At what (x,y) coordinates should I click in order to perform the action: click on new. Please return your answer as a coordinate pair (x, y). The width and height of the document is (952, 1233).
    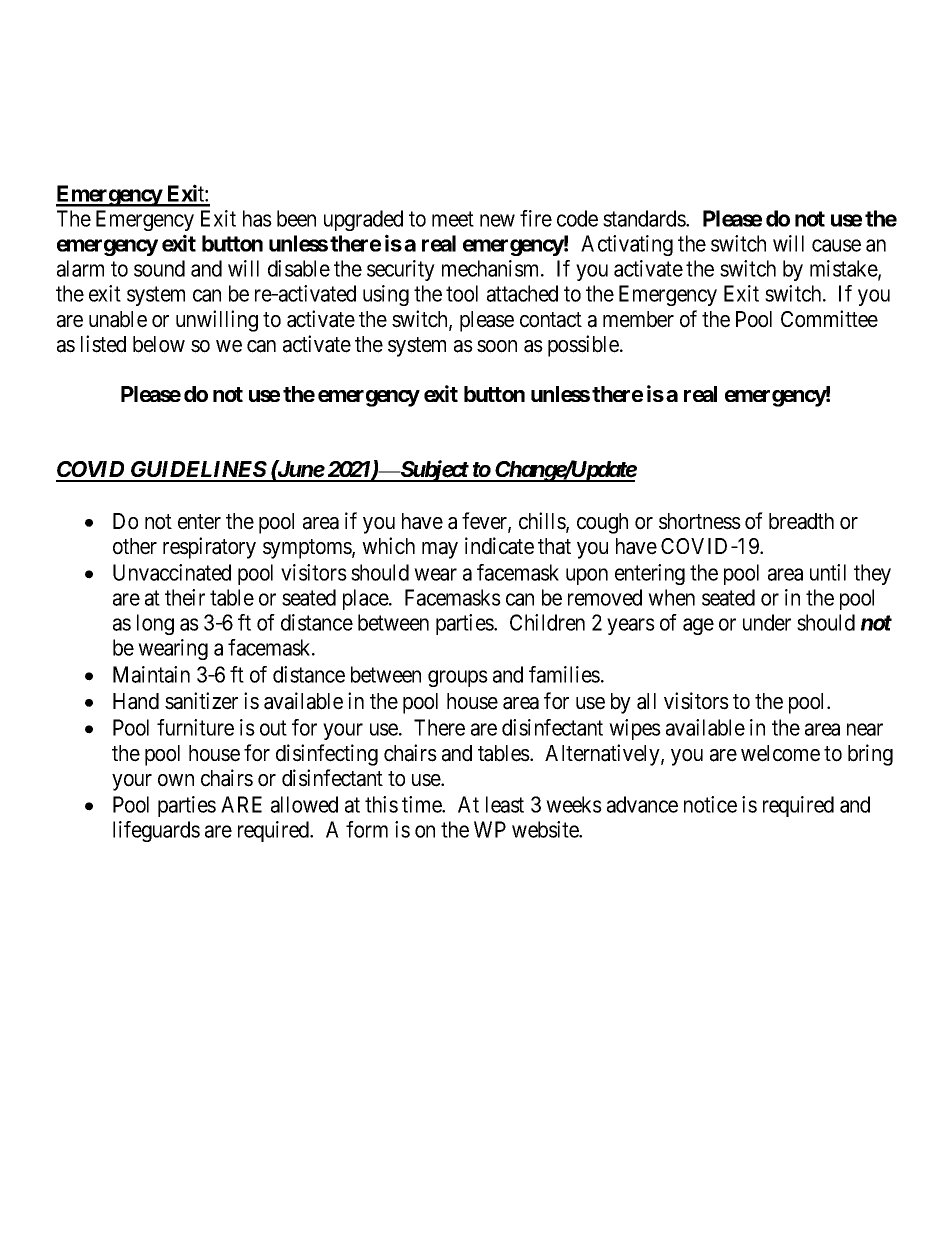
    Looking at the image, I should click on (497, 220).
